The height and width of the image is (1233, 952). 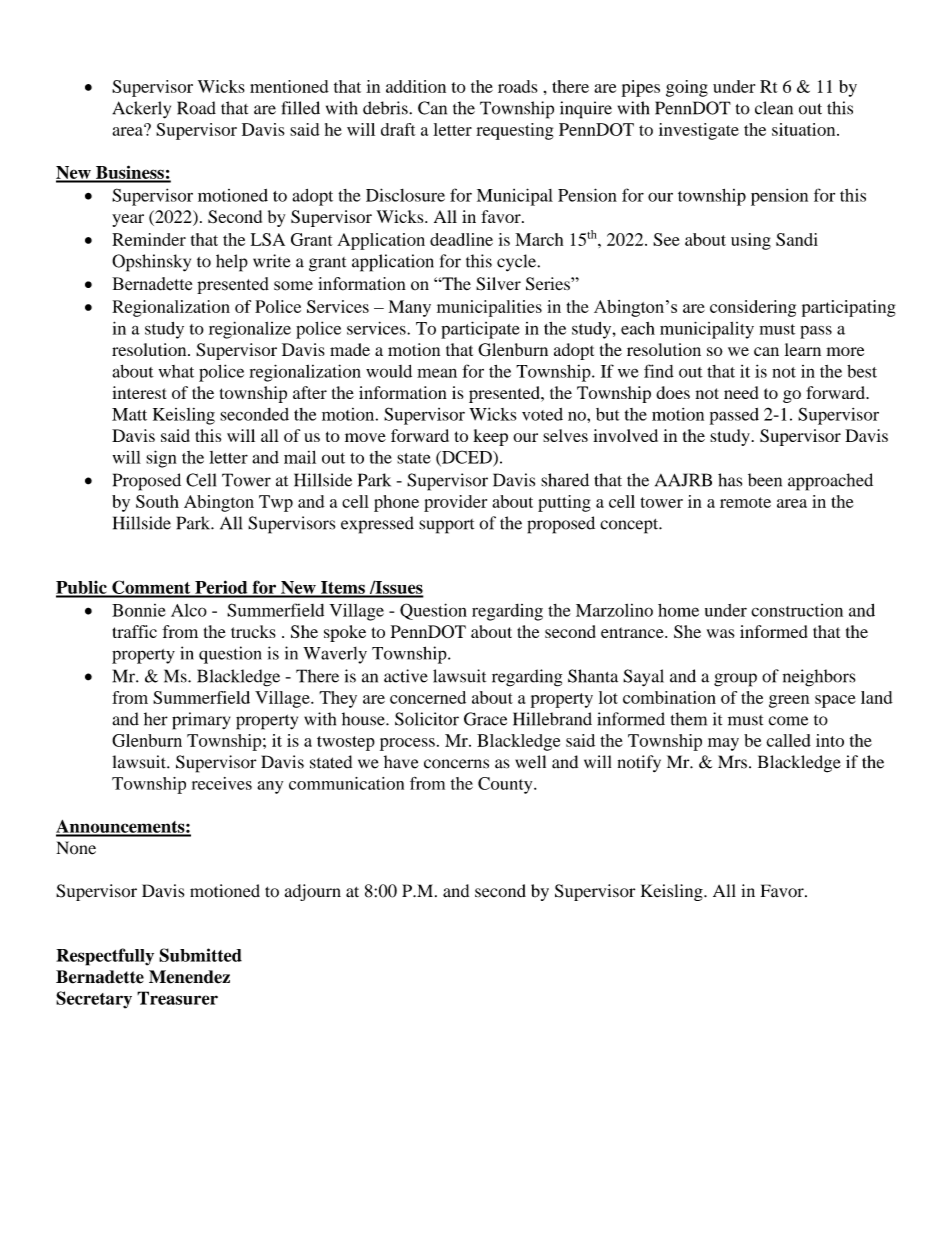 What do you see at coordinates (788, 740) in the image?
I see `called` at bounding box center [788, 740].
